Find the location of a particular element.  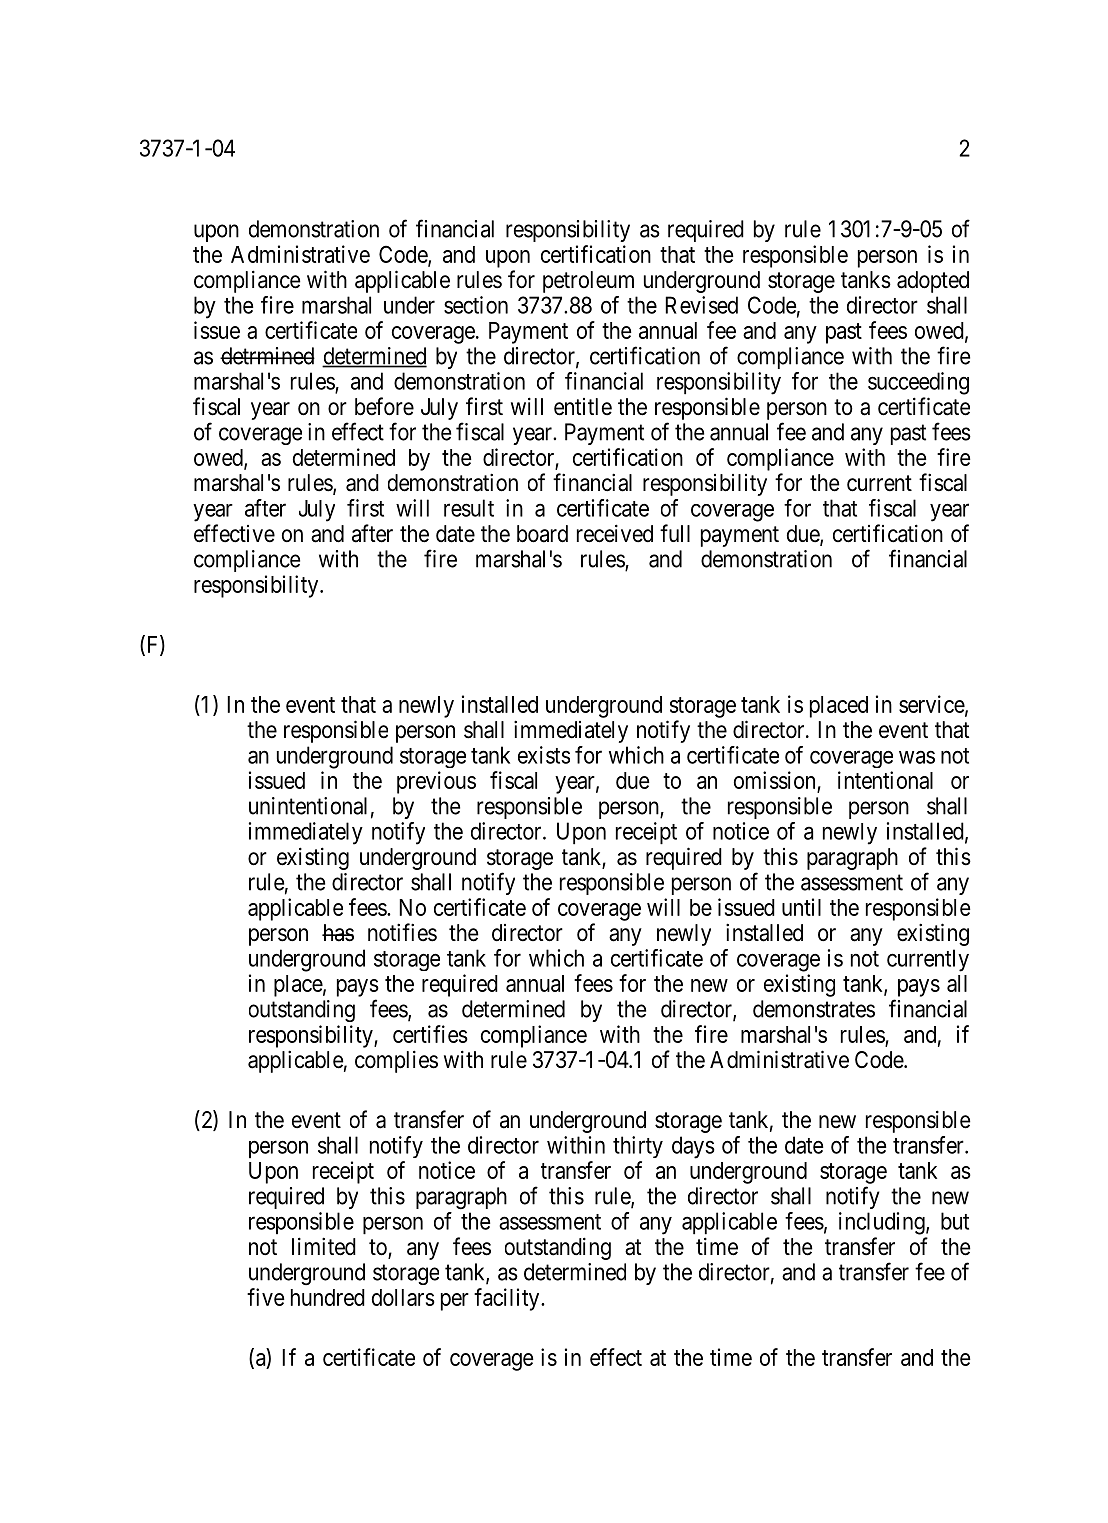

demonstrates is located at coordinates (814, 1009).
